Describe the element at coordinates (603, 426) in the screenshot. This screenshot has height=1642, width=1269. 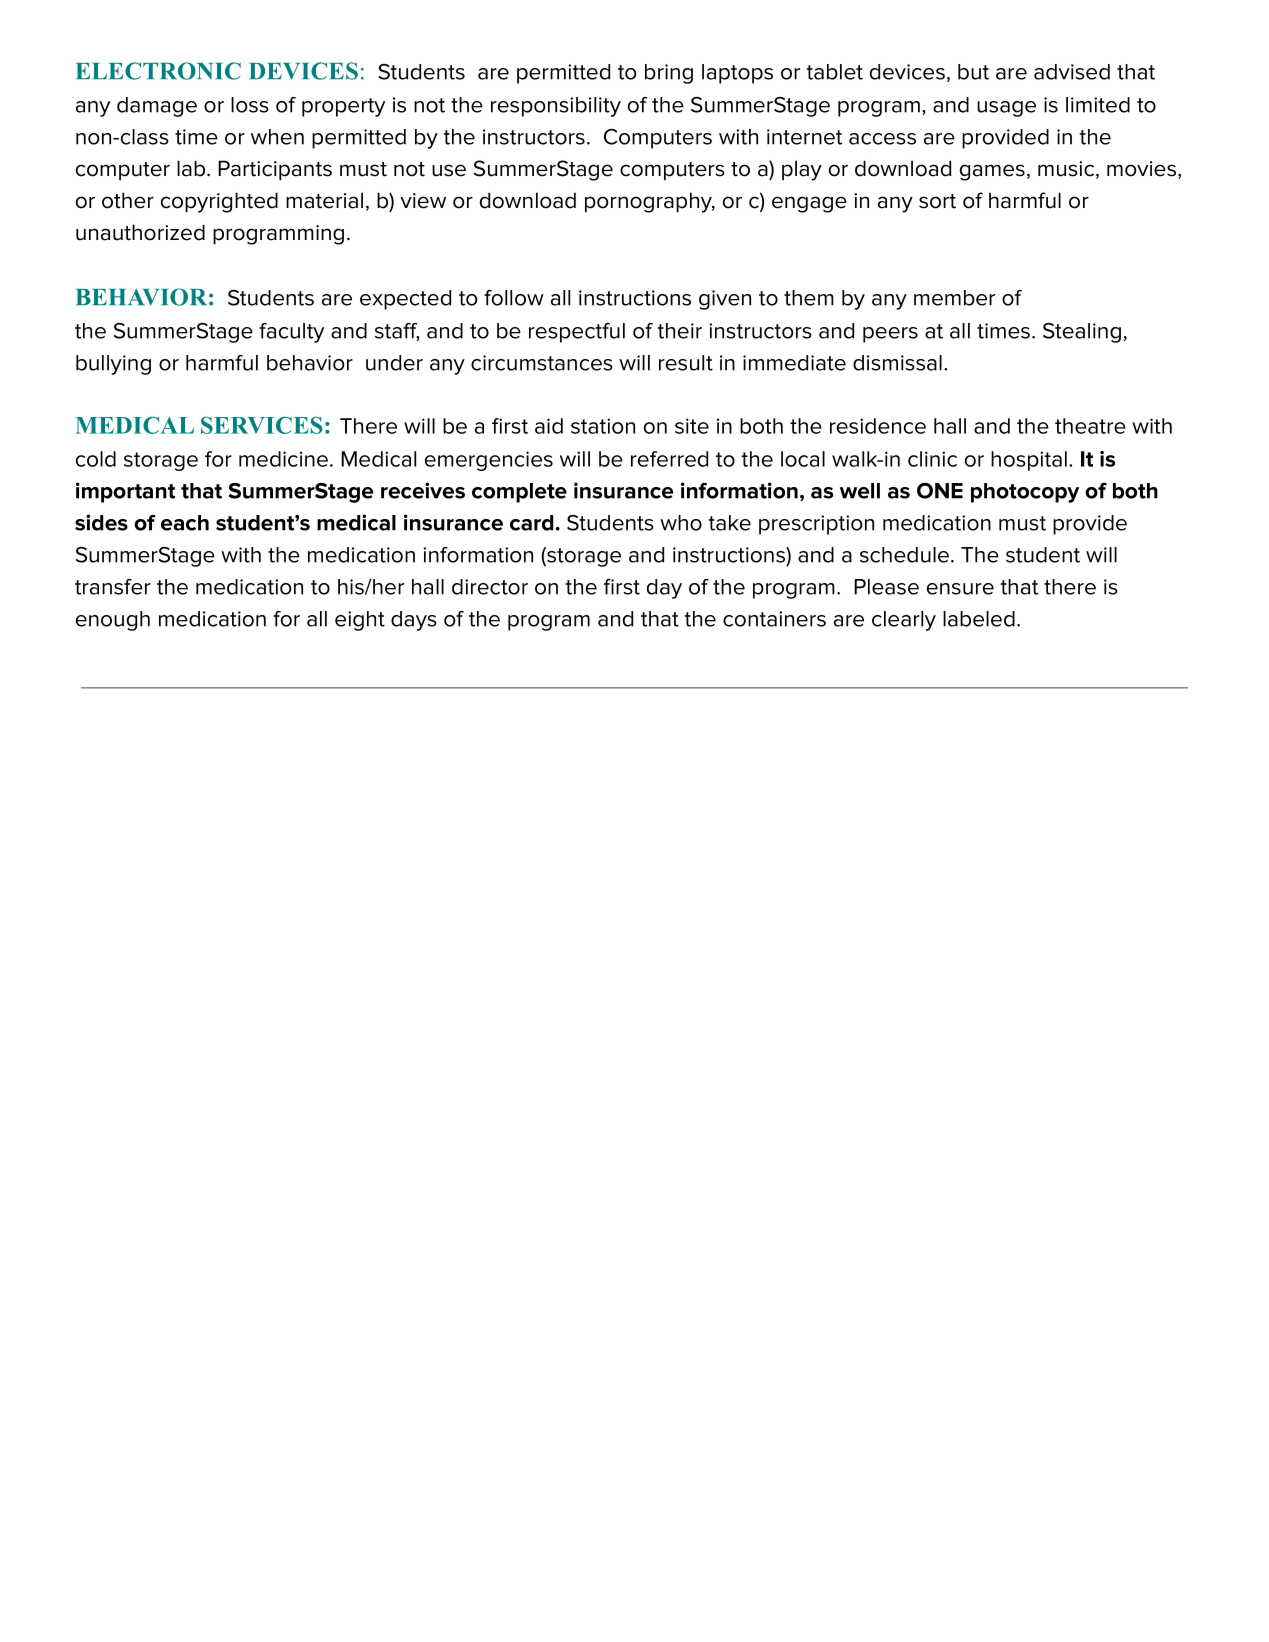
I see `station` at that location.
